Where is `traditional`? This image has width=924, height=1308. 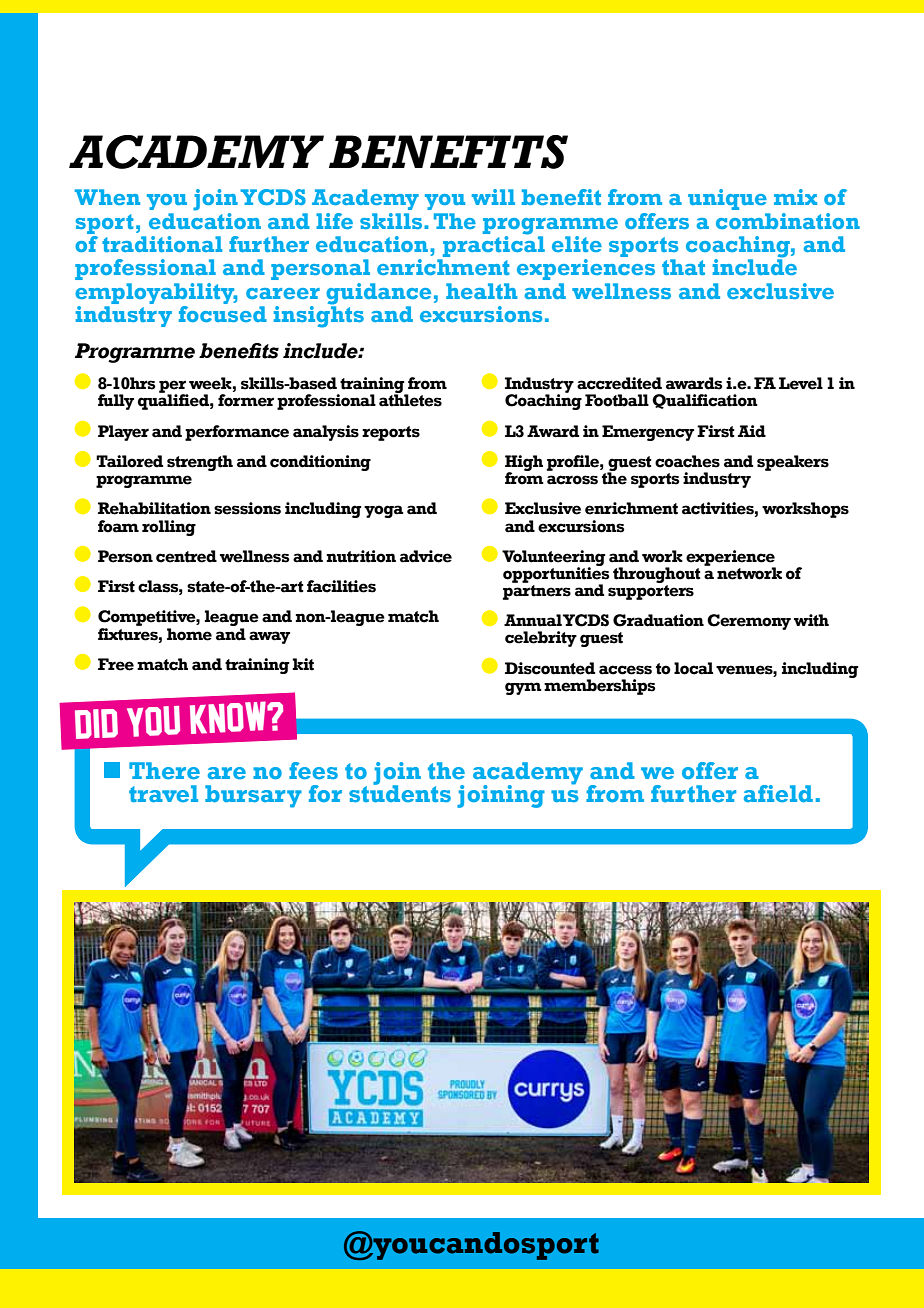 traditional is located at coordinates (162, 244).
